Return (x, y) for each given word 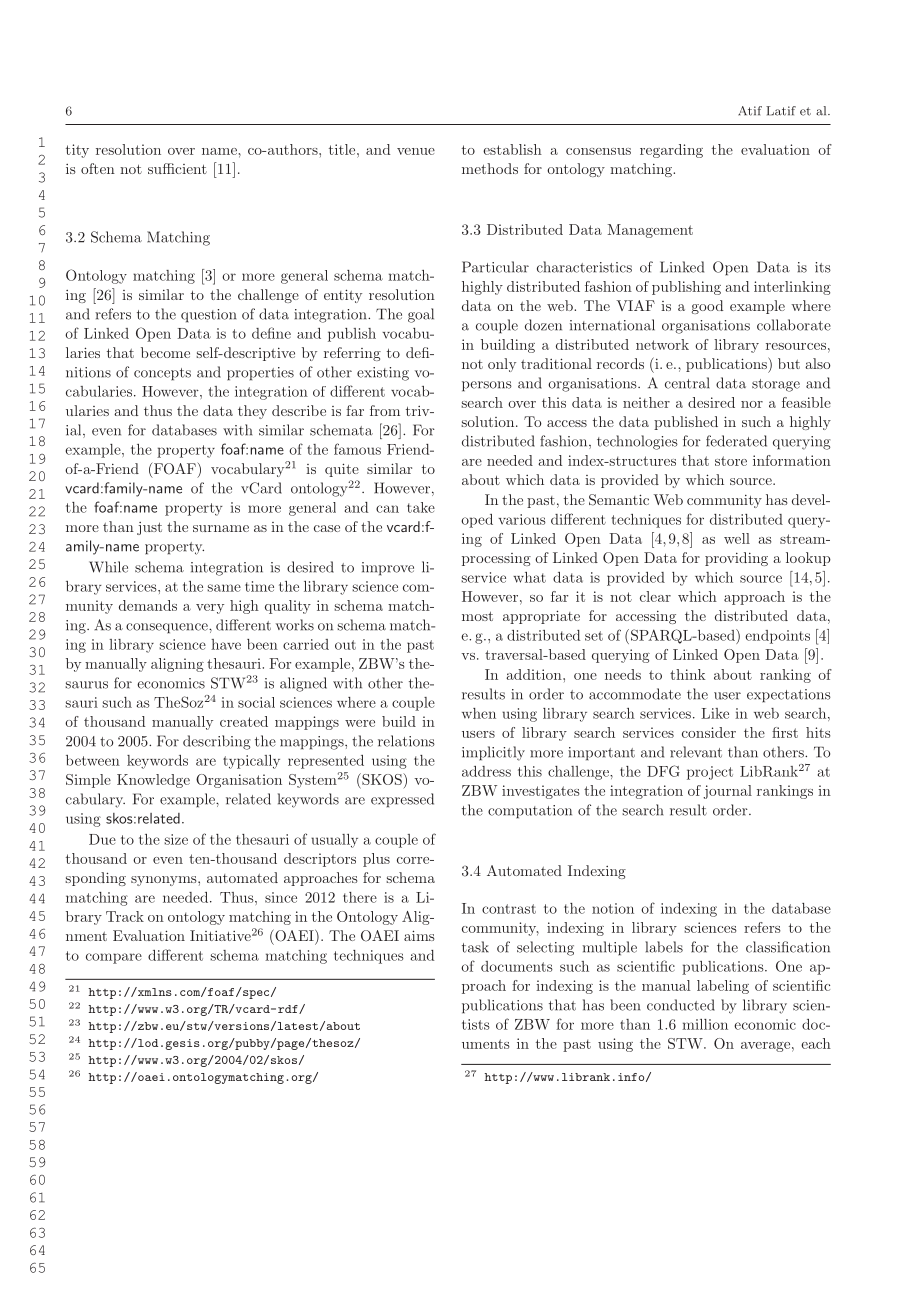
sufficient (177, 168)
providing (736, 559)
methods (490, 168)
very (210, 609)
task (475, 947)
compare (114, 958)
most (477, 616)
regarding (671, 151)
